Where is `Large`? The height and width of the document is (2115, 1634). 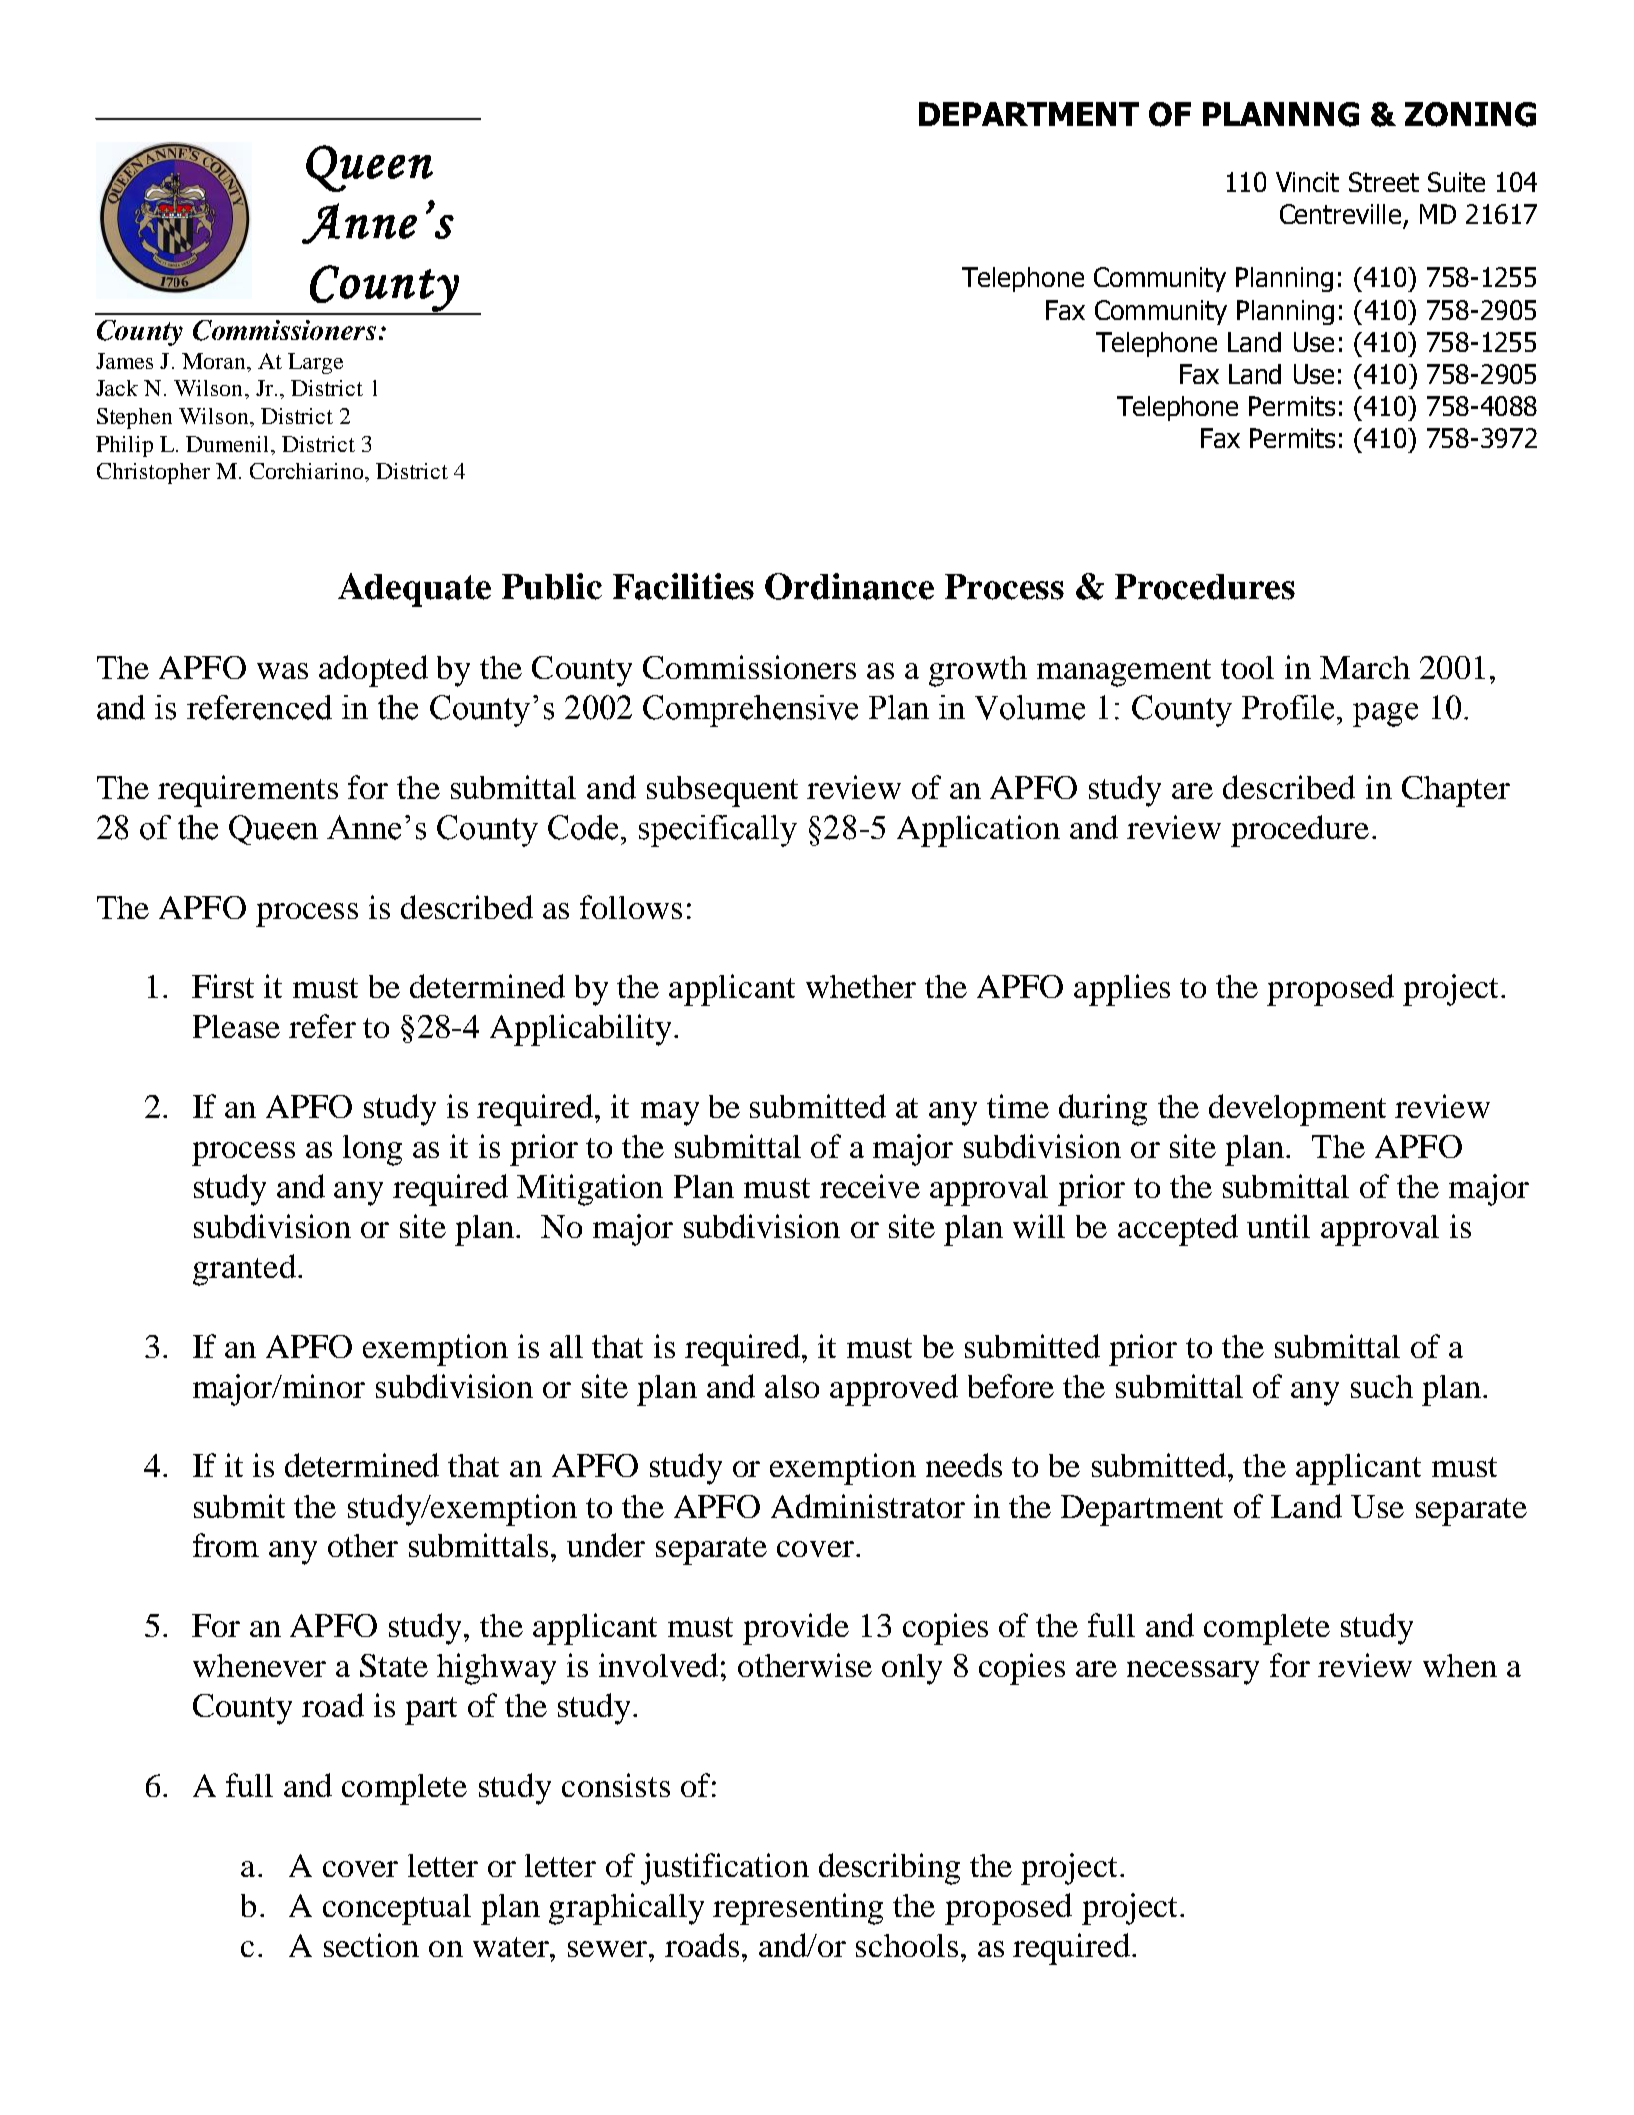
Large is located at coordinates (315, 363).
